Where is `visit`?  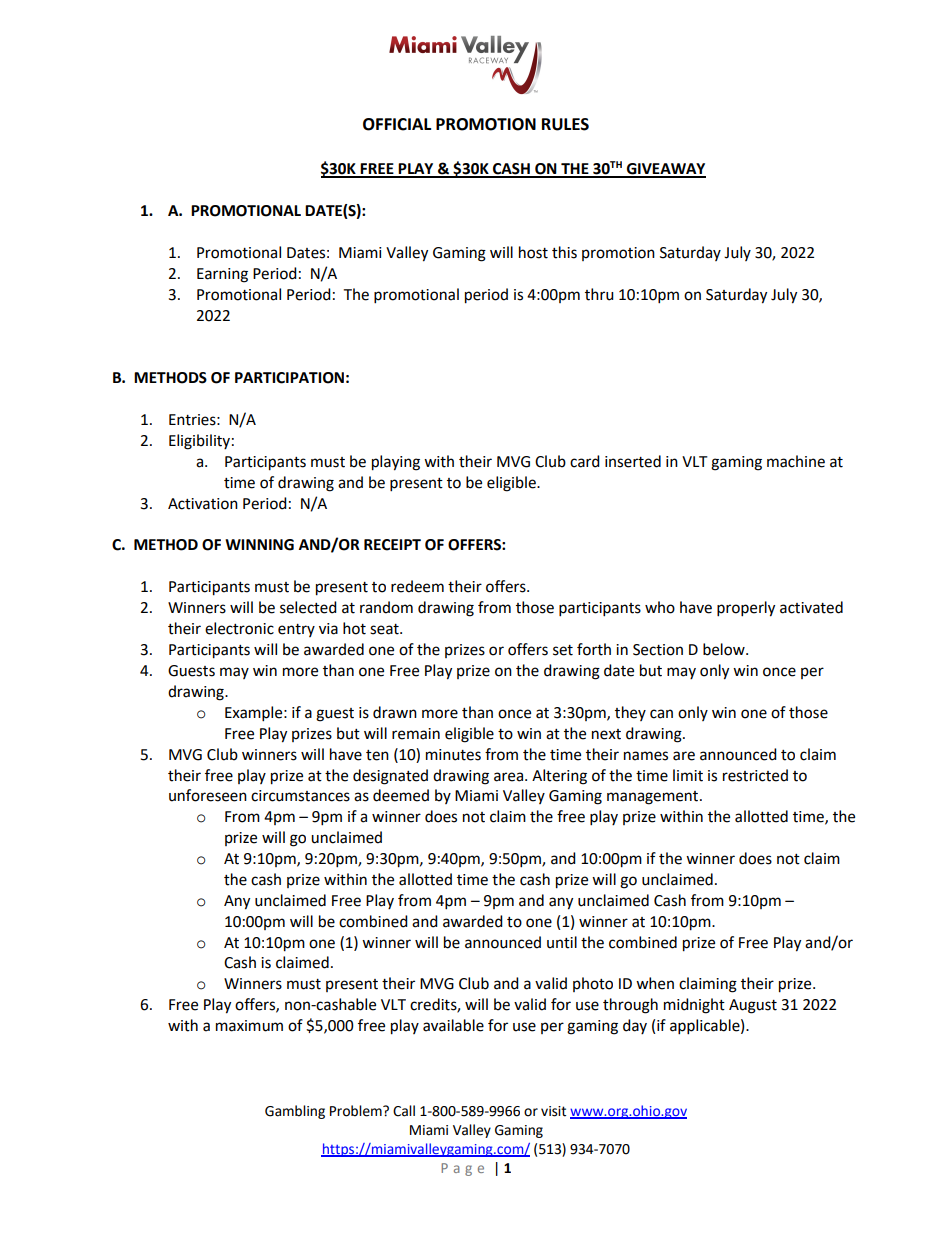 visit is located at coordinates (553, 1111).
